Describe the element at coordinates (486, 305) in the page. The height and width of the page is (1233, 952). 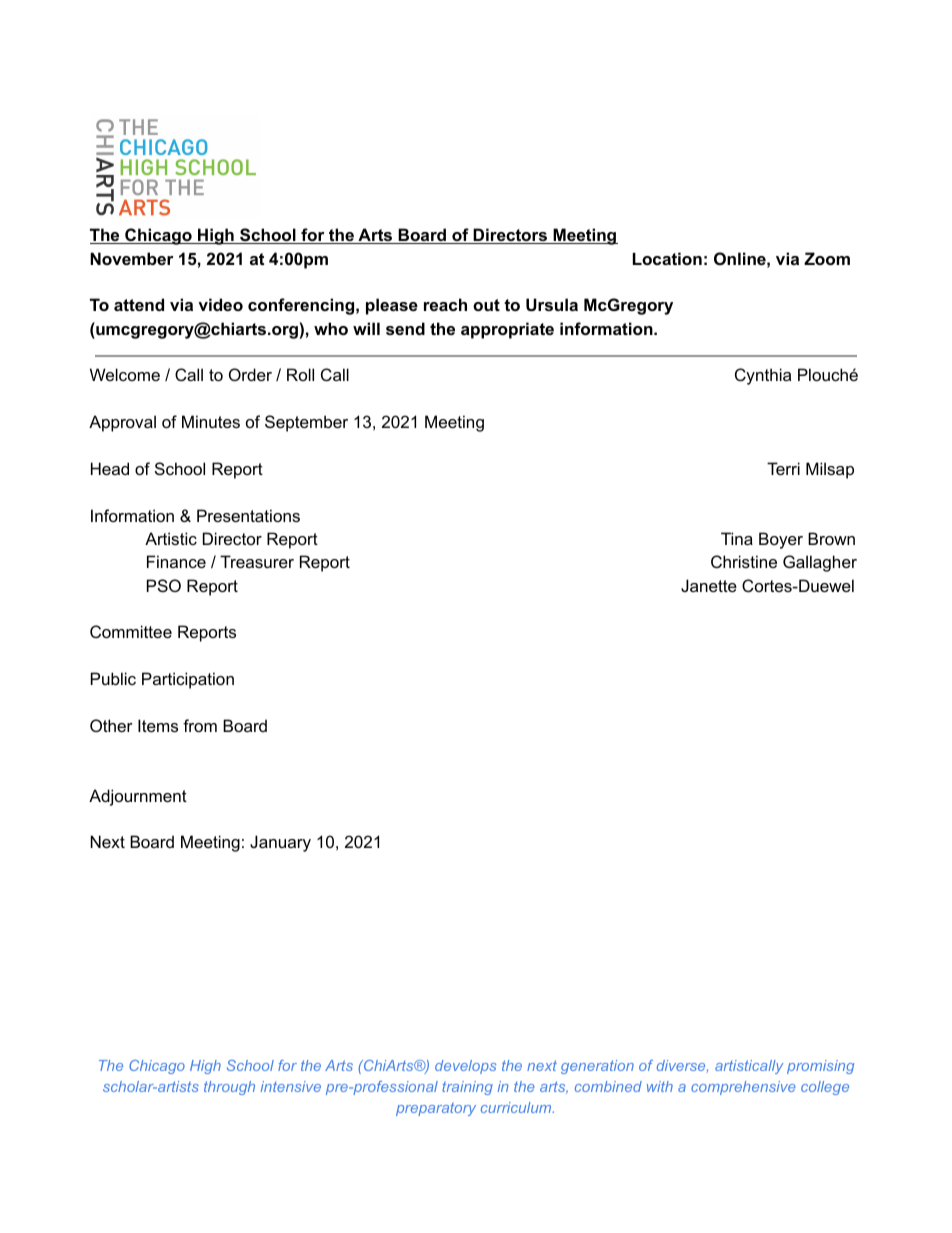
I see `out` at that location.
